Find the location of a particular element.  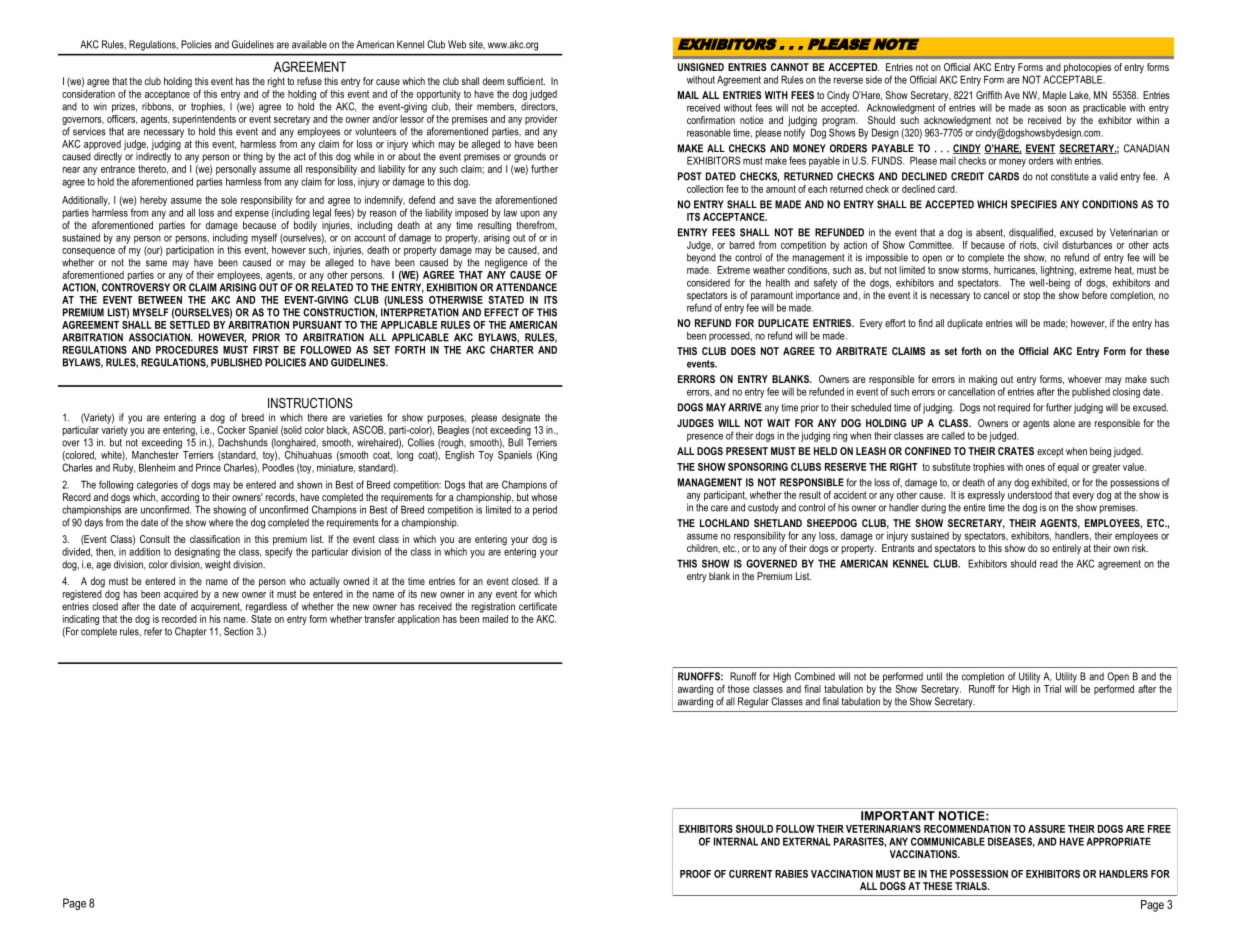

photocopies is located at coordinates (1087, 69).
